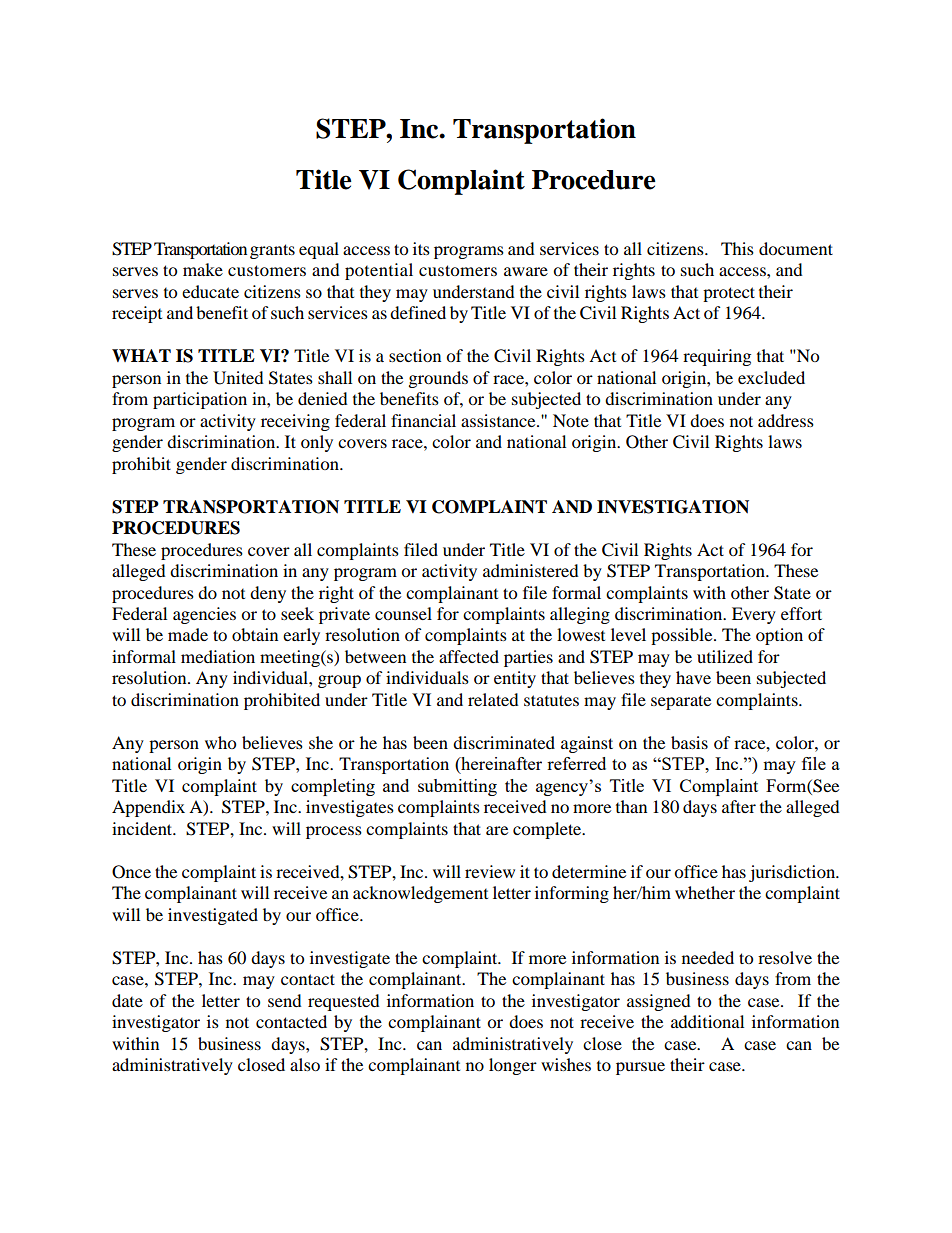 The width and height of the screenshot is (952, 1233). Describe the element at coordinates (469, 656) in the screenshot. I see `affected` at that location.
